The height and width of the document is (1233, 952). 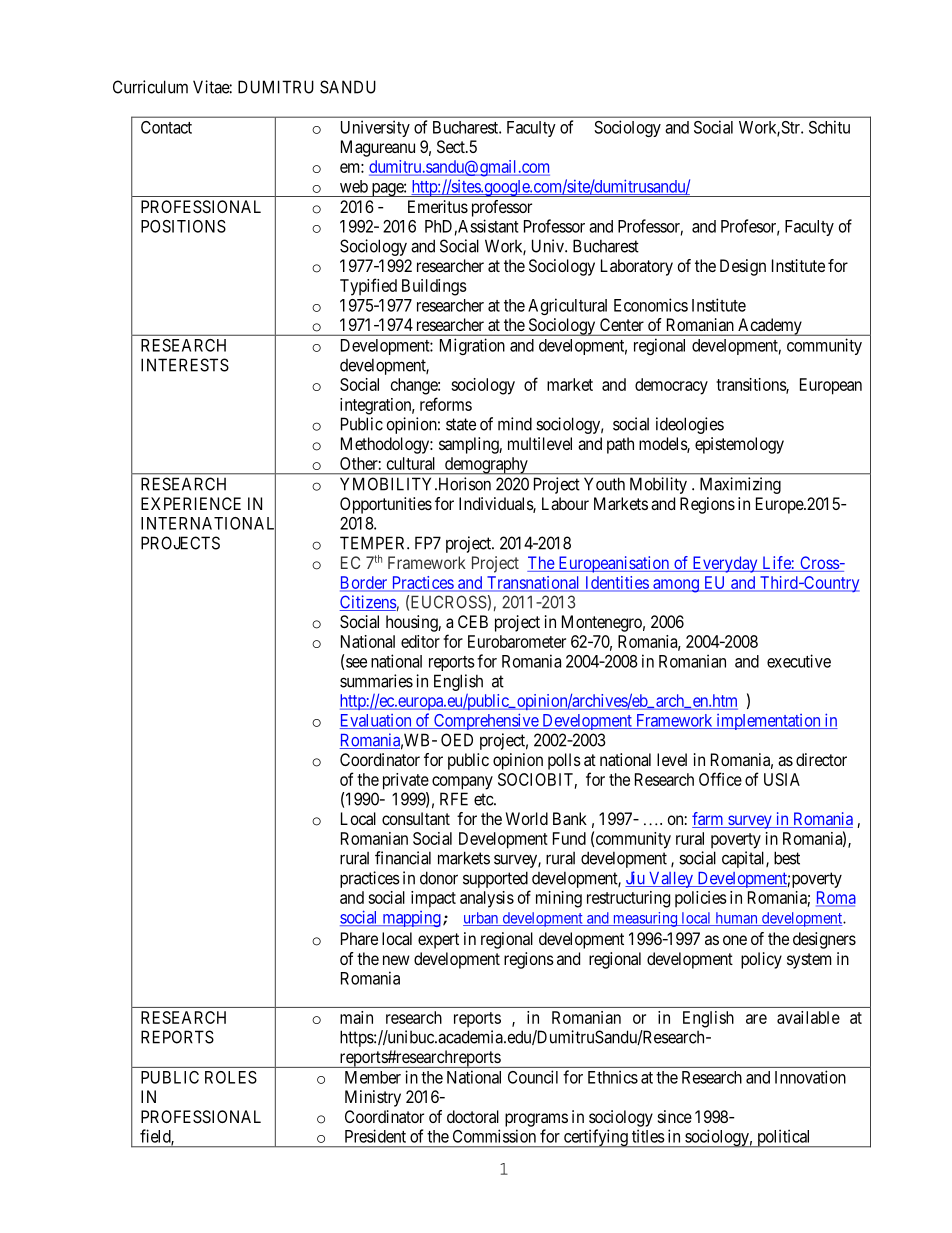 I want to click on doctoral, so click(x=473, y=1116).
